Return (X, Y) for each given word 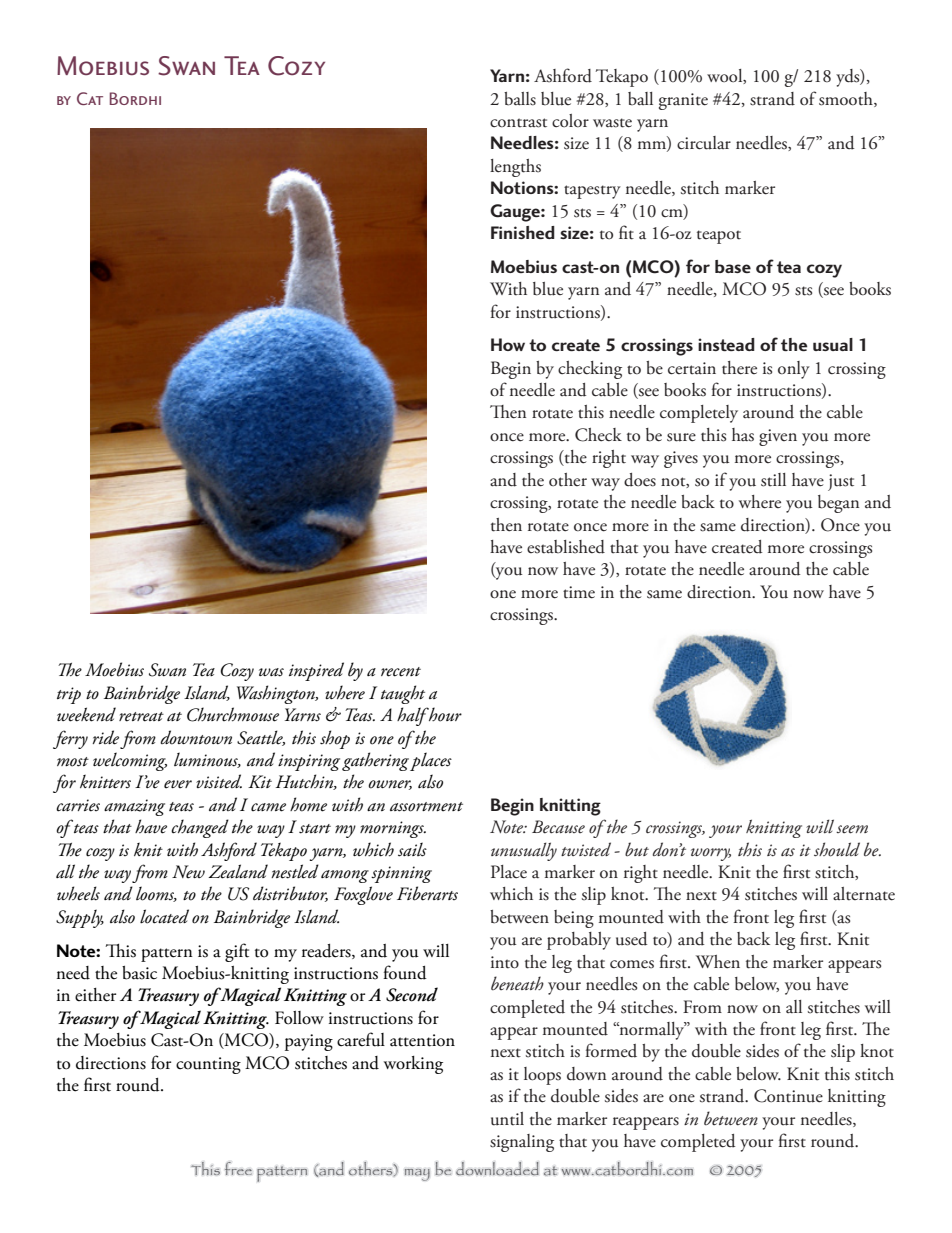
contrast (518, 123)
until (507, 1119)
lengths (515, 168)
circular (704, 143)
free (238, 1168)
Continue (788, 1096)
